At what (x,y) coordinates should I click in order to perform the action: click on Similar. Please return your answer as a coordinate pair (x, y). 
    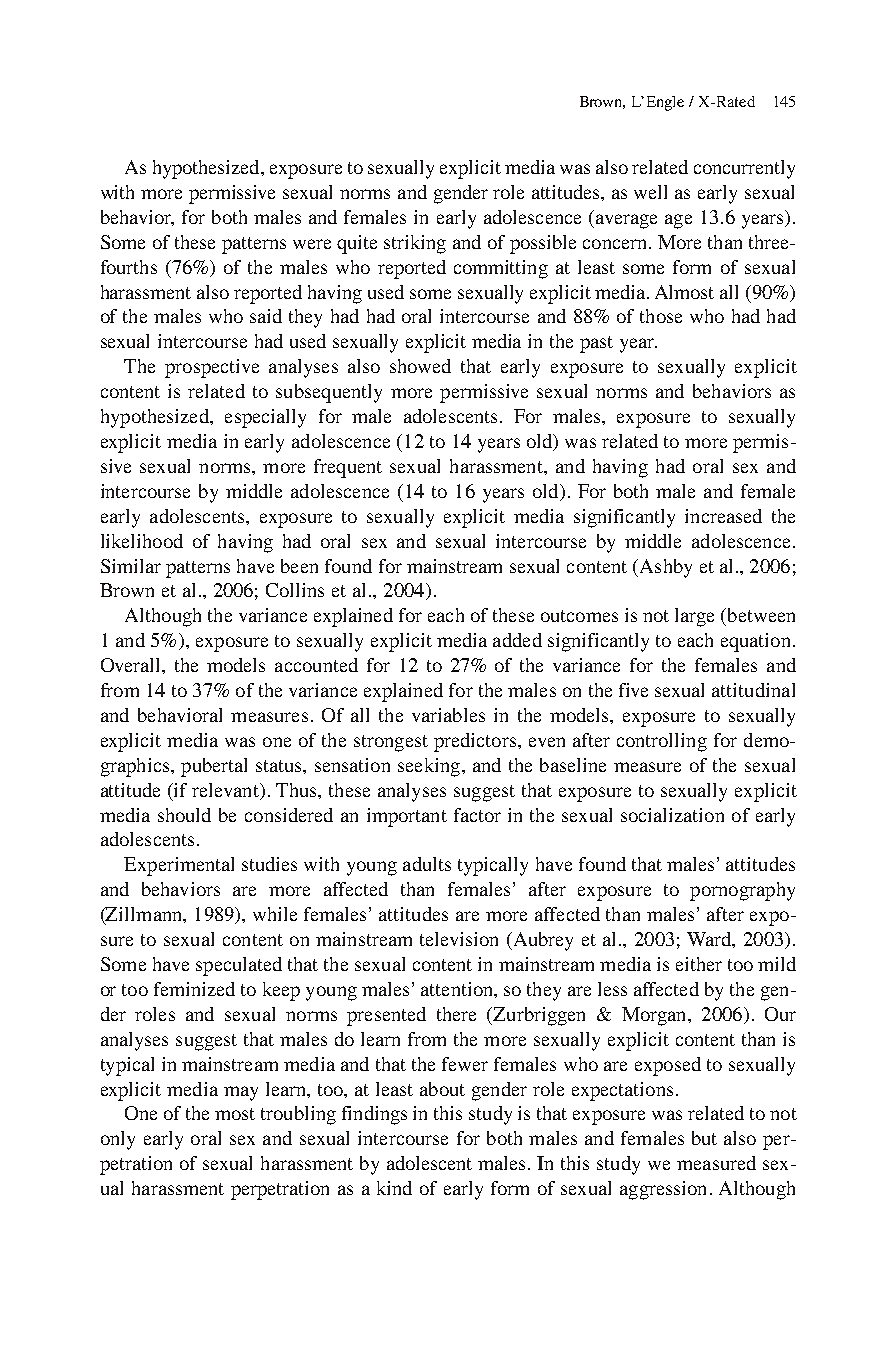
    Looking at the image, I should click on (131, 566).
